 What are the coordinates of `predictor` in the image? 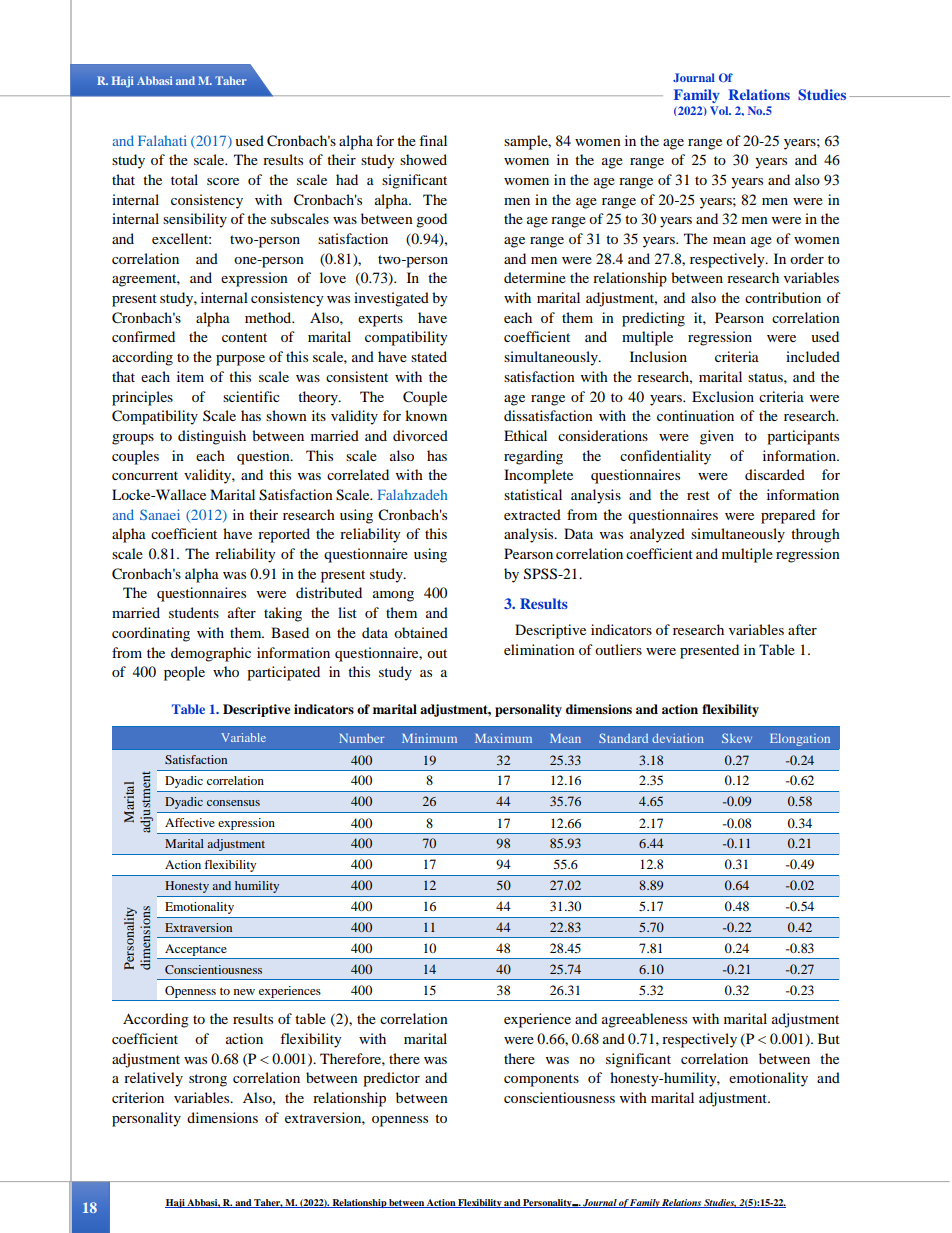 It's located at (391, 1079).
